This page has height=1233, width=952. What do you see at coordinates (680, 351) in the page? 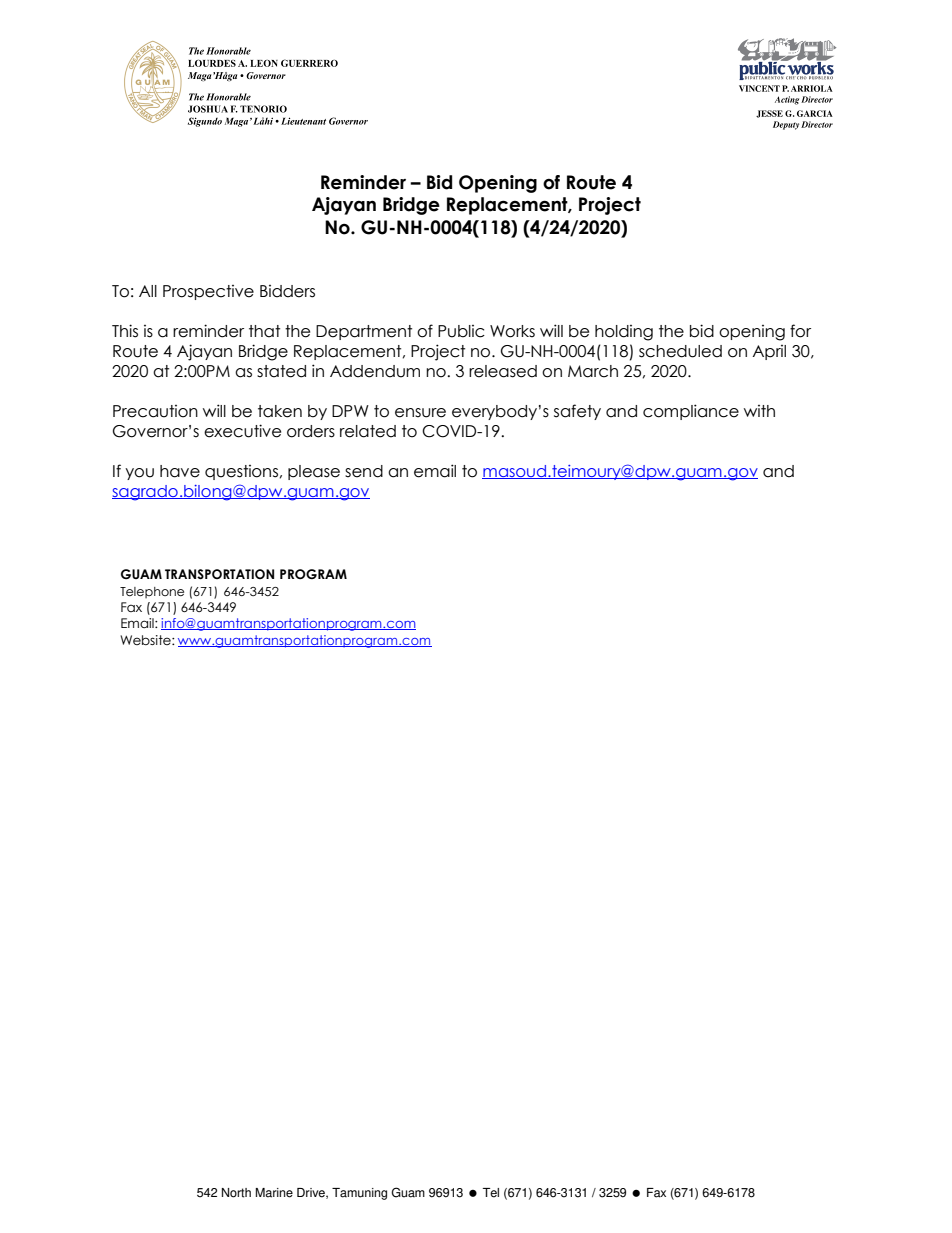
I see `scheduled` at bounding box center [680, 351].
